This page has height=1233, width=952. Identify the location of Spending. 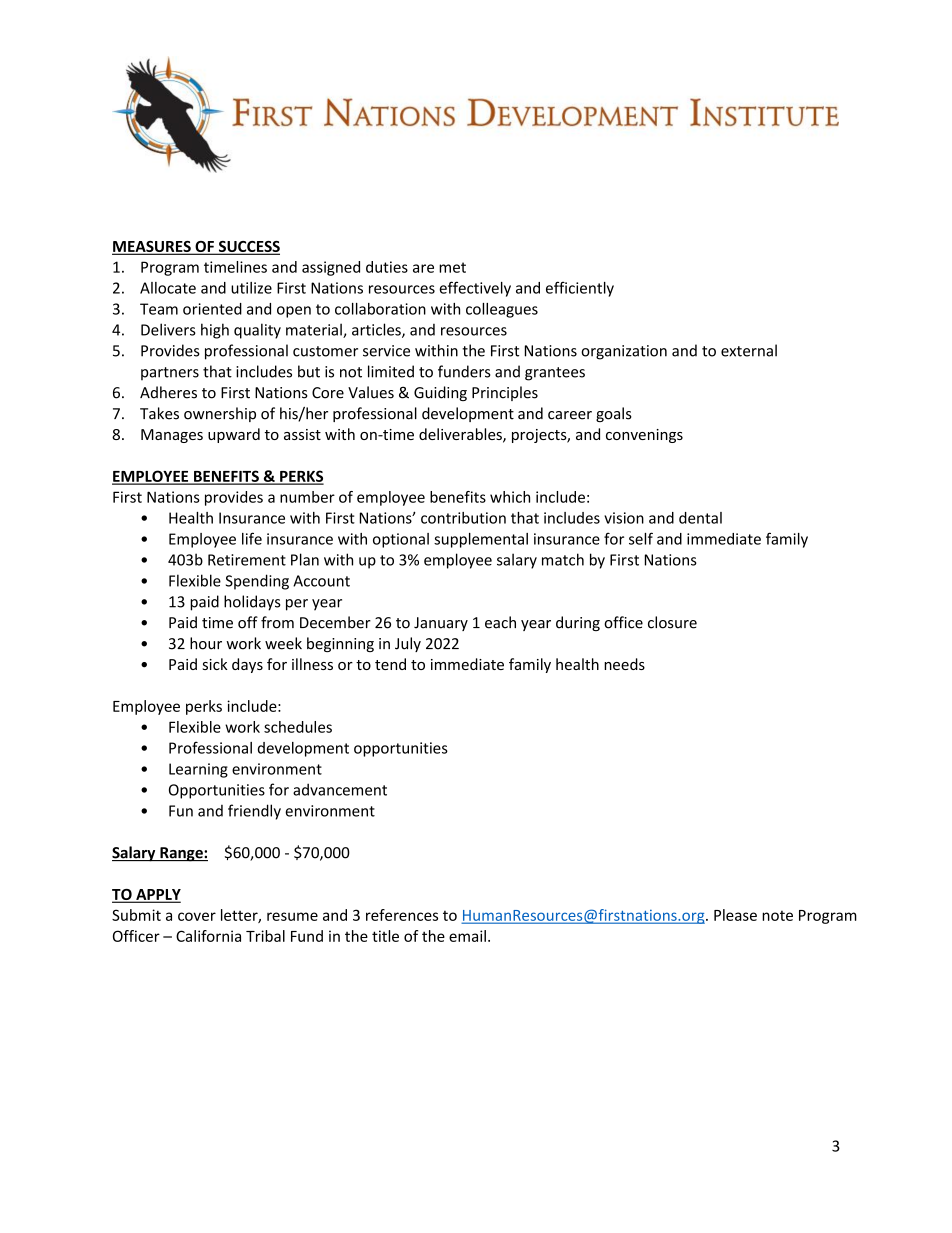
(257, 582).
